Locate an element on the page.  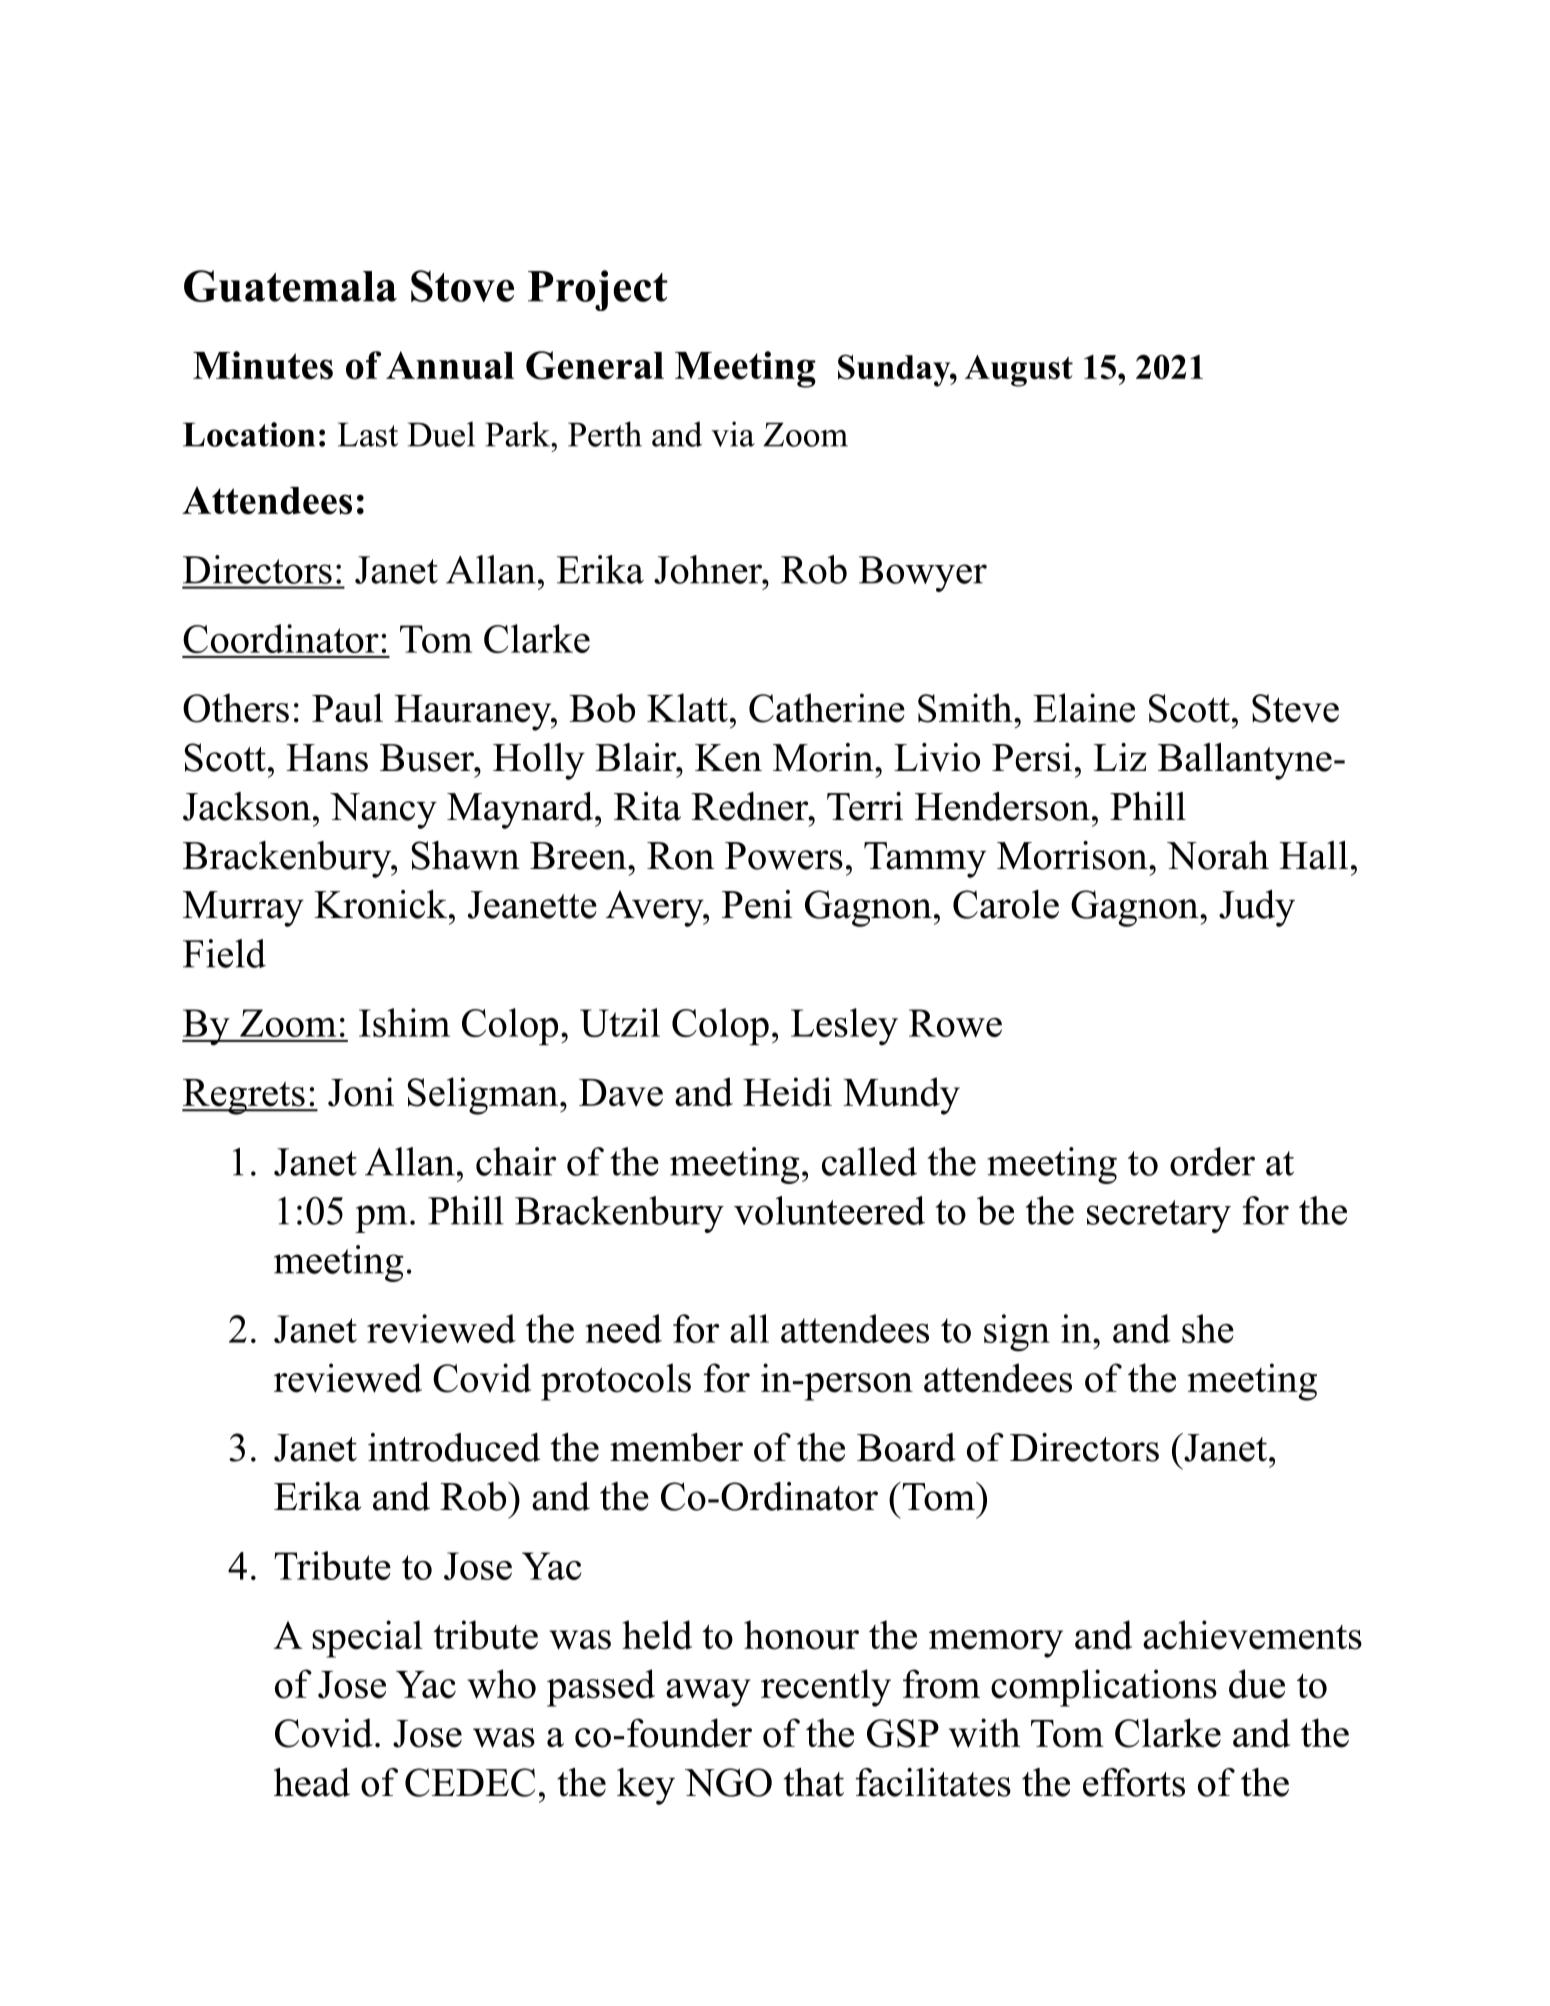
Guatemala is located at coordinates (290, 286).
